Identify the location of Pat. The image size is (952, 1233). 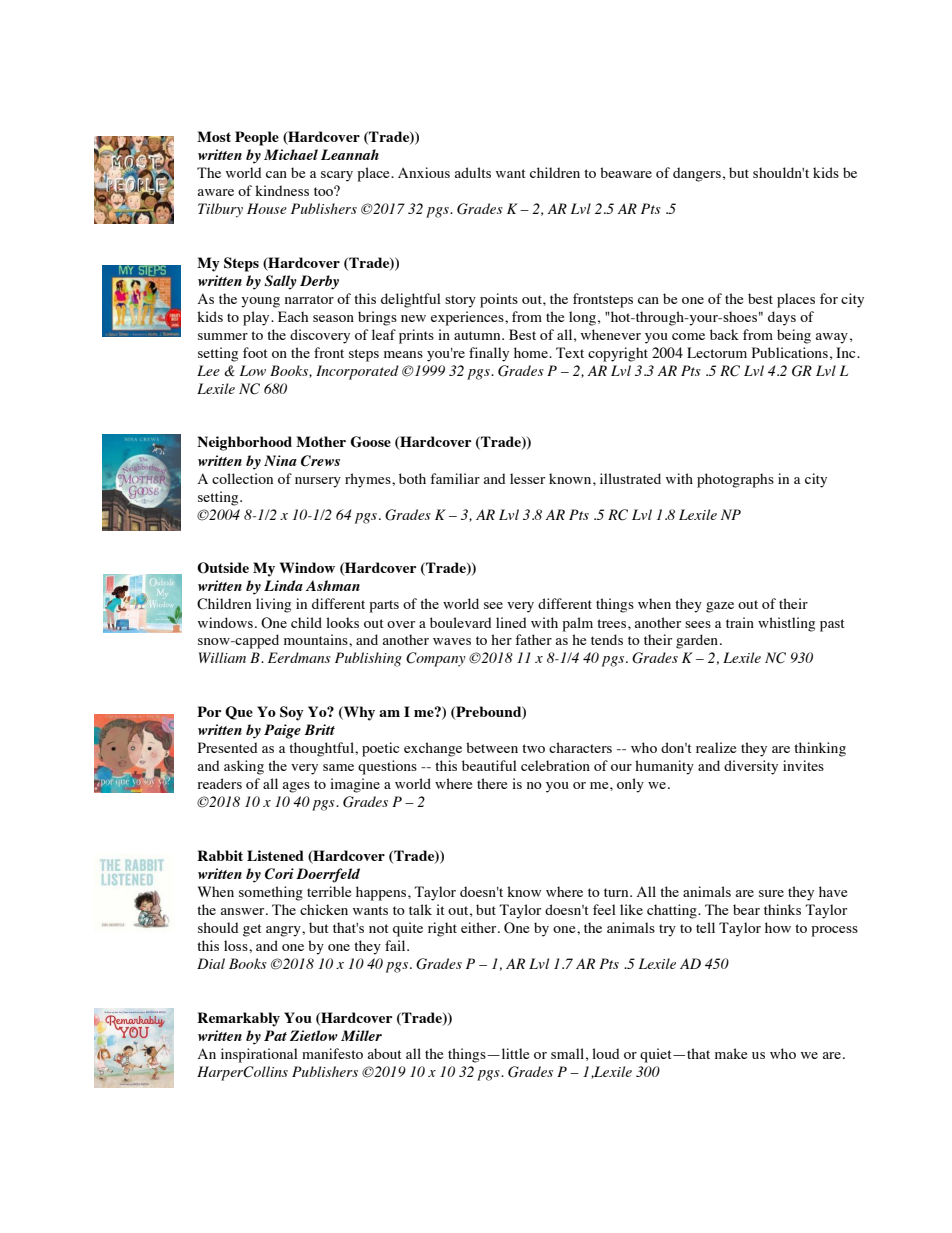
(275, 1035).
